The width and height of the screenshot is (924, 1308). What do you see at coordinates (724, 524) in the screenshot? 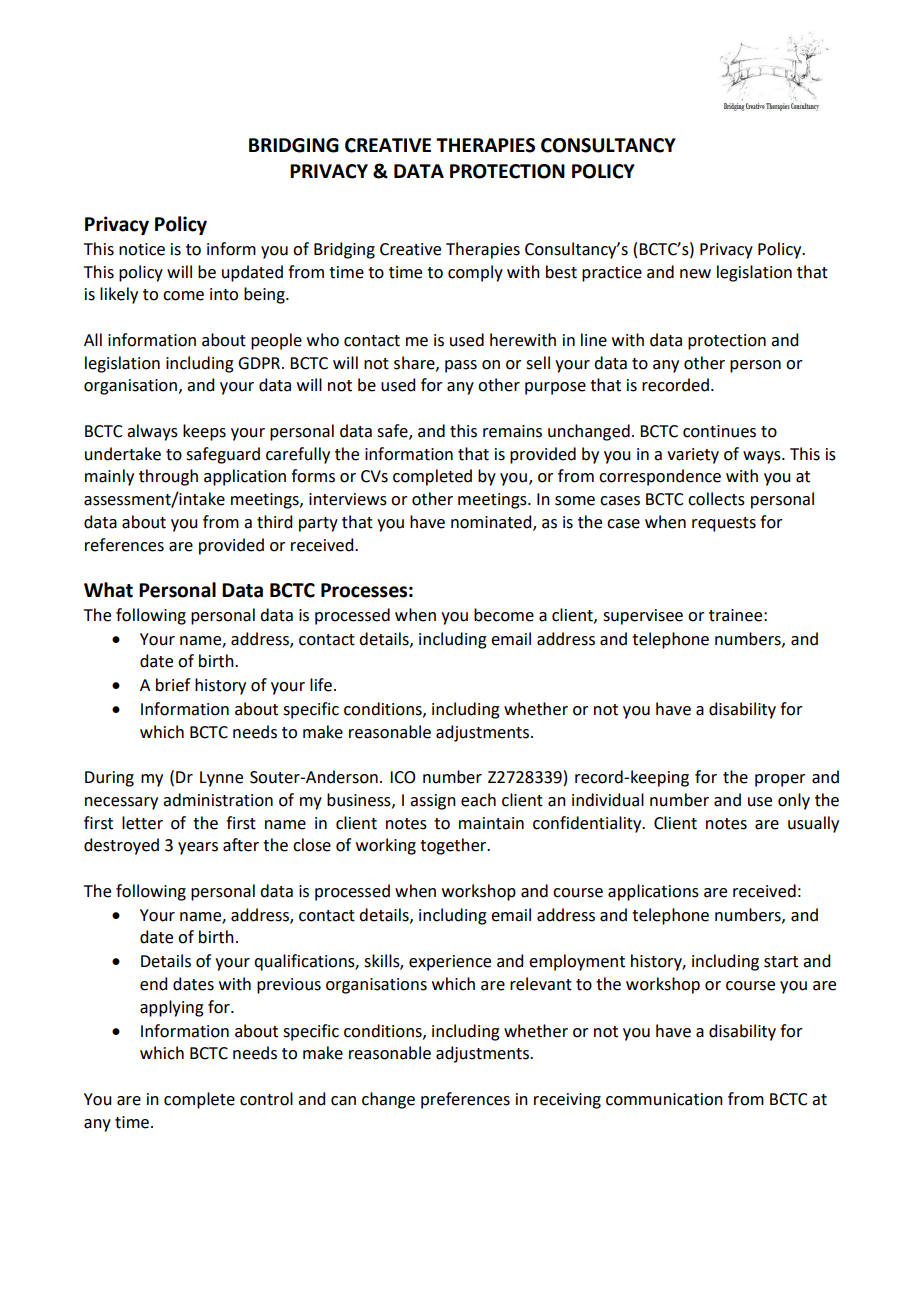
I see `requests` at bounding box center [724, 524].
